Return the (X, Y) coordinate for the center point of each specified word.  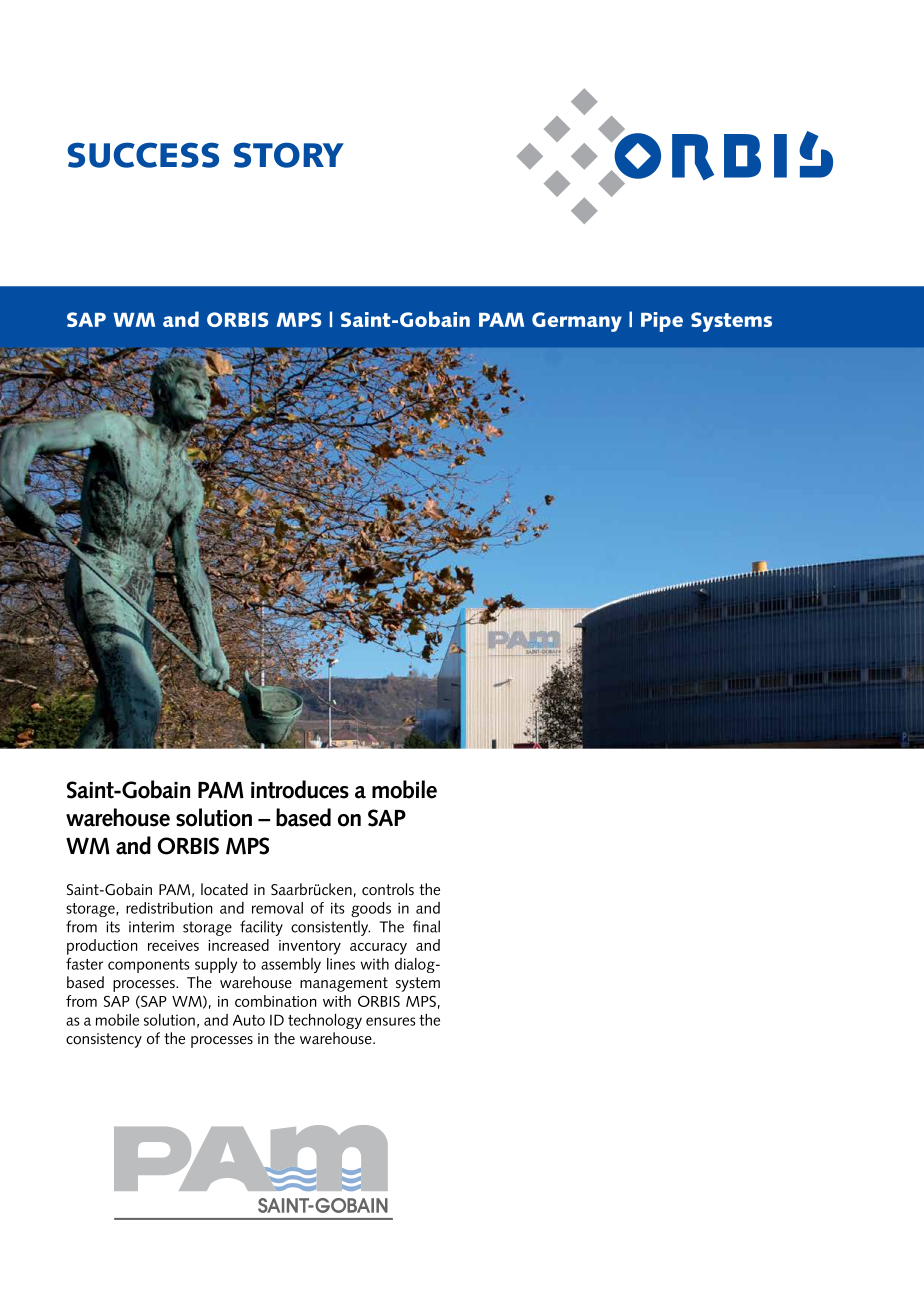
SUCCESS (143, 155)
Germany (577, 322)
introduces (300, 789)
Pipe (662, 322)
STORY (289, 155)
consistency (104, 1040)
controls (388, 889)
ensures (391, 1021)
